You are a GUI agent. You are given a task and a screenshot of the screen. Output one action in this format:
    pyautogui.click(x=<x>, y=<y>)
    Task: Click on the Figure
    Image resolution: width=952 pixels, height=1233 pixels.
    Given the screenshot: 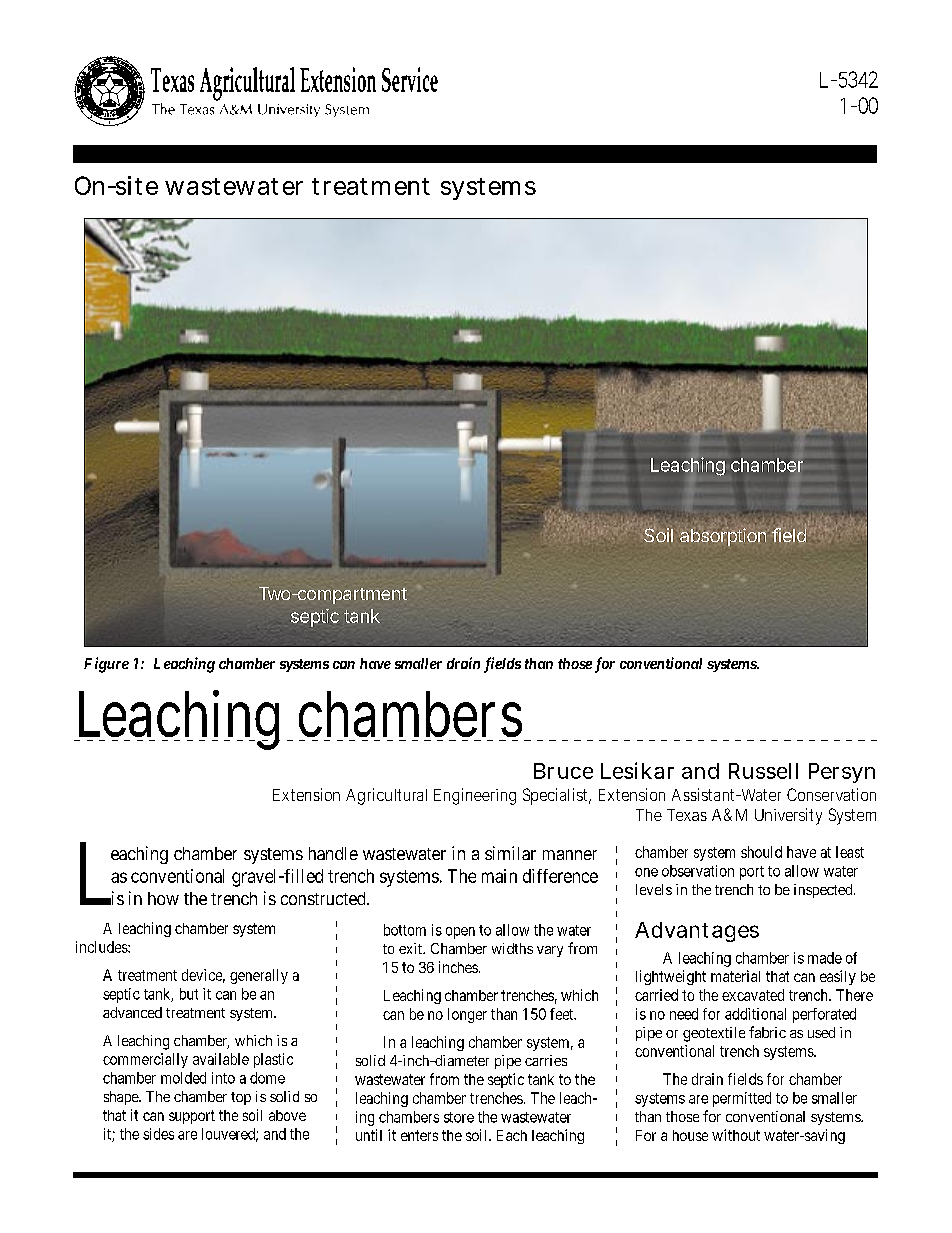 What is the action you would take?
    pyautogui.click(x=106, y=665)
